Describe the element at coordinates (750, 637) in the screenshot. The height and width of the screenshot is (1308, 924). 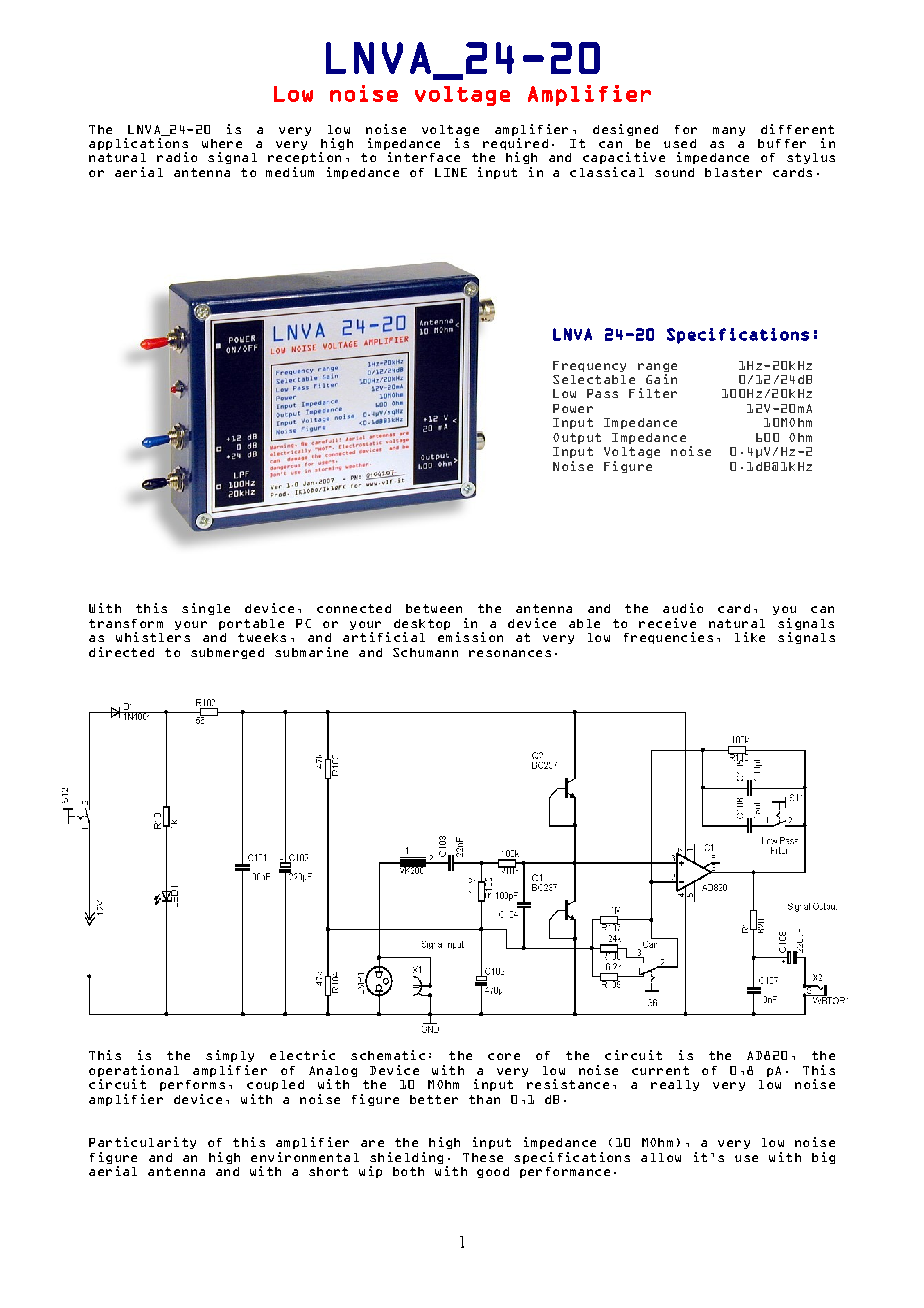
I see `like` at that location.
